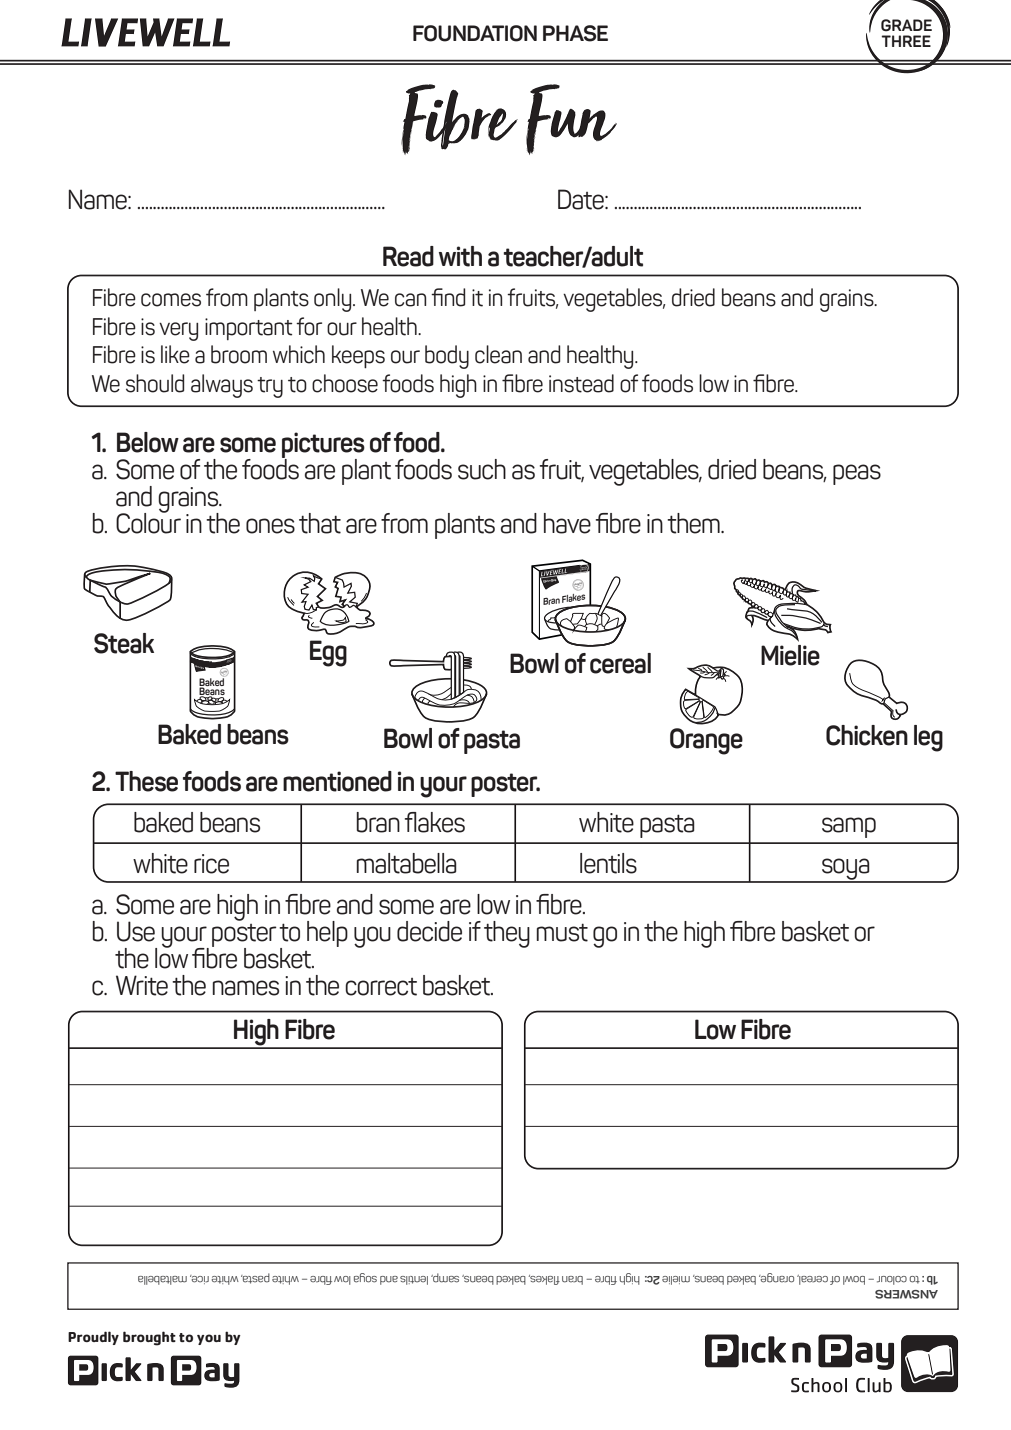 This screenshot has height=1430, width=1011. Describe the element at coordinates (149, 1338) in the screenshot. I see `brought` at that location.
